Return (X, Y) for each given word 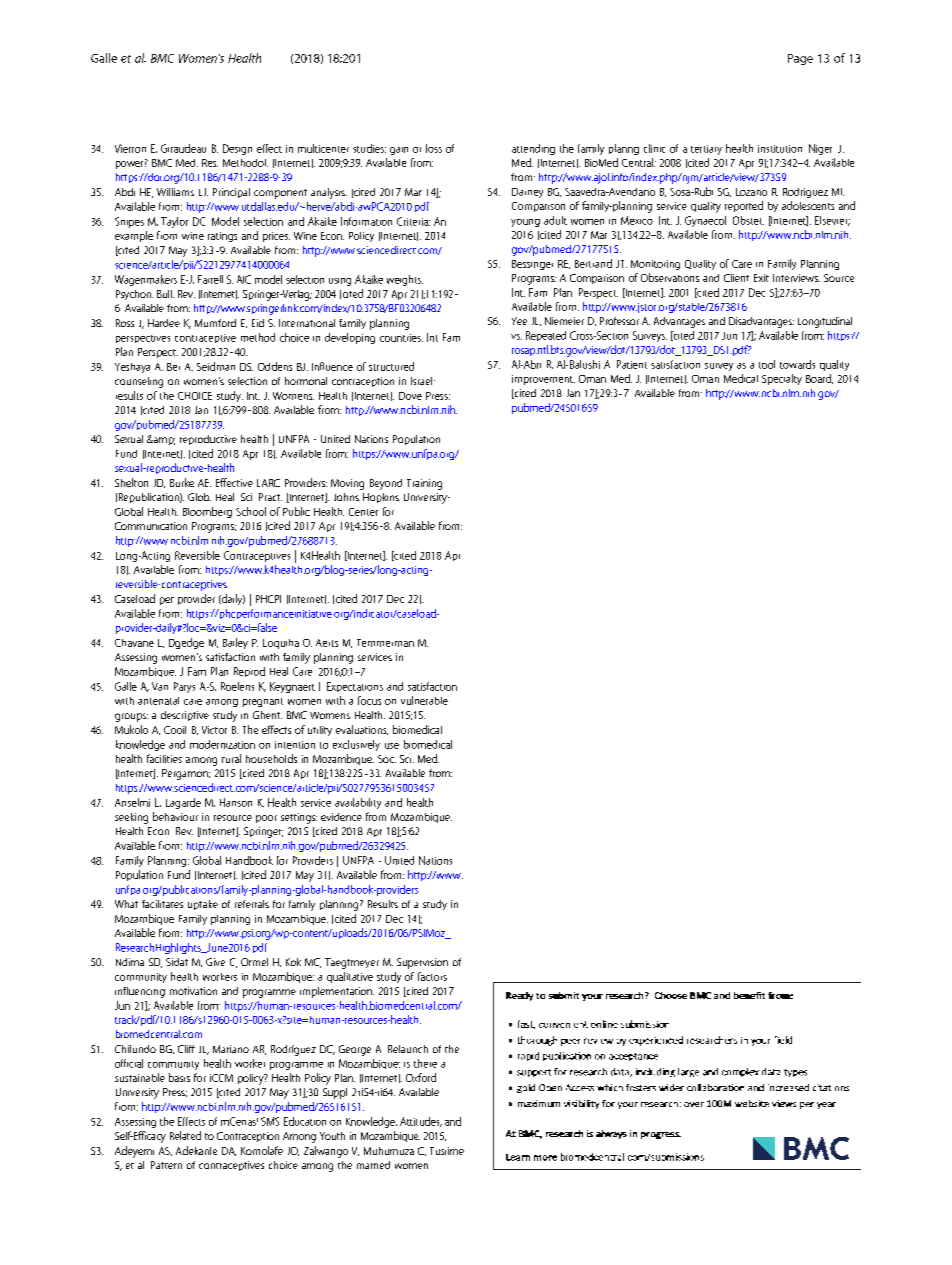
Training (424, 484)
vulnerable (424, 700)
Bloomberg (207, 512)
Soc (387, 759)
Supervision (422, 963)
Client (736, 278)
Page (800, 59)
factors (432, 976)
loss (434, 148)
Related (185, 1135)
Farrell (210, 279)
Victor (214, 730)
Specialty (782, 379)
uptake (203, 905)
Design (237, 149)
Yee (519, 321)
